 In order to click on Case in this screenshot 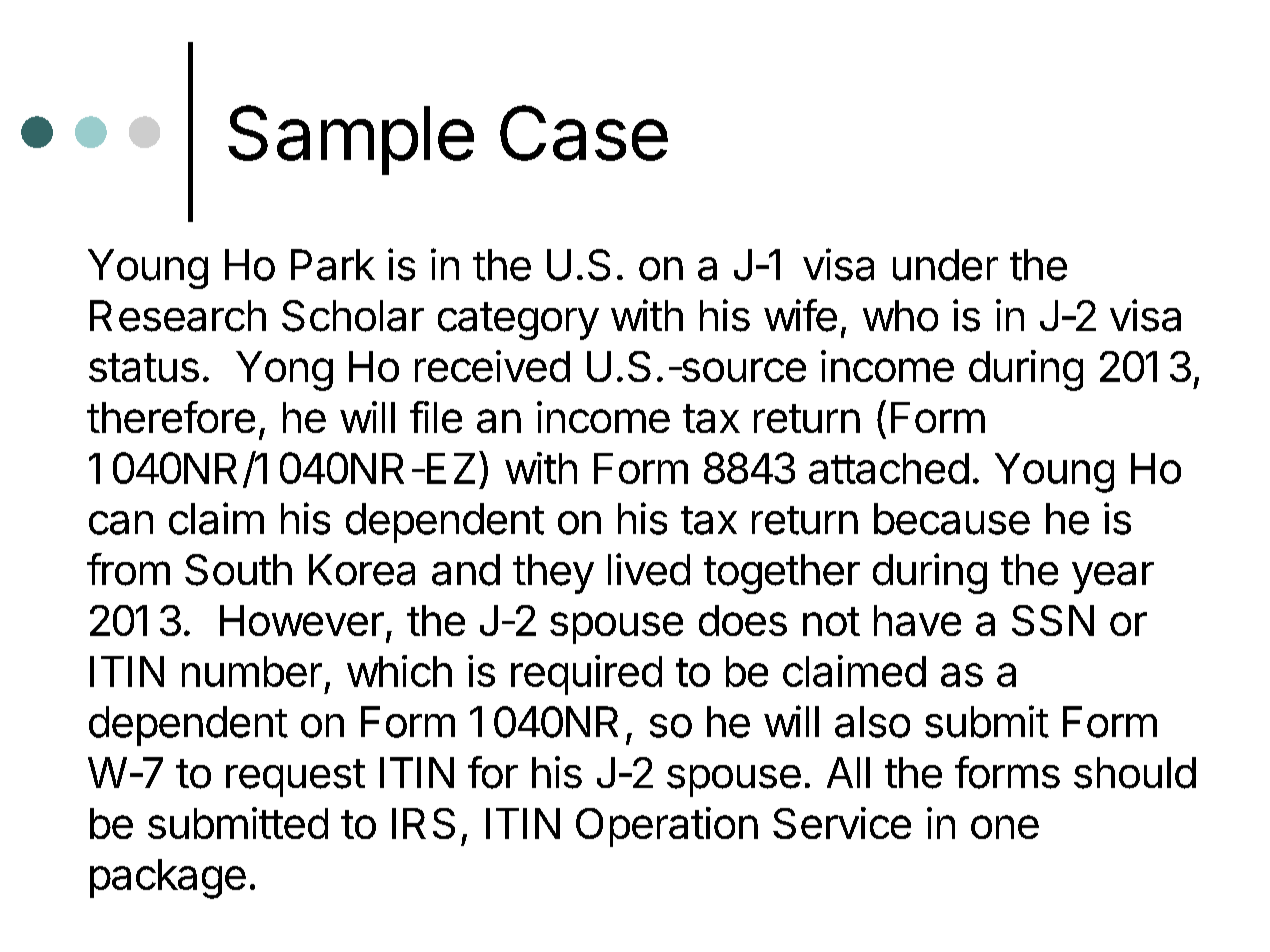, I will do `click(584, 133)`.
